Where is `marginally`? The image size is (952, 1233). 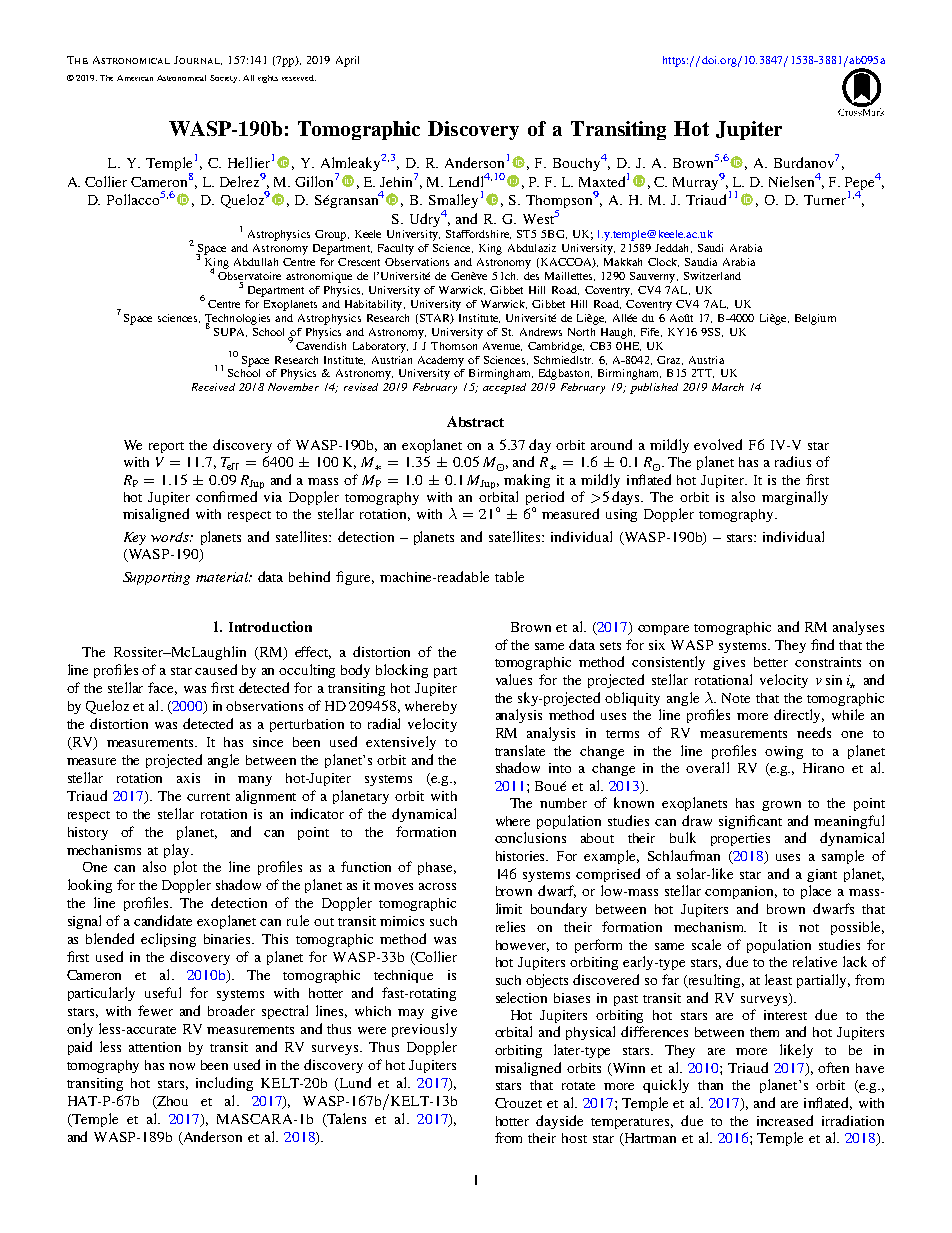 marginally is located at coordinates (795, 498).
